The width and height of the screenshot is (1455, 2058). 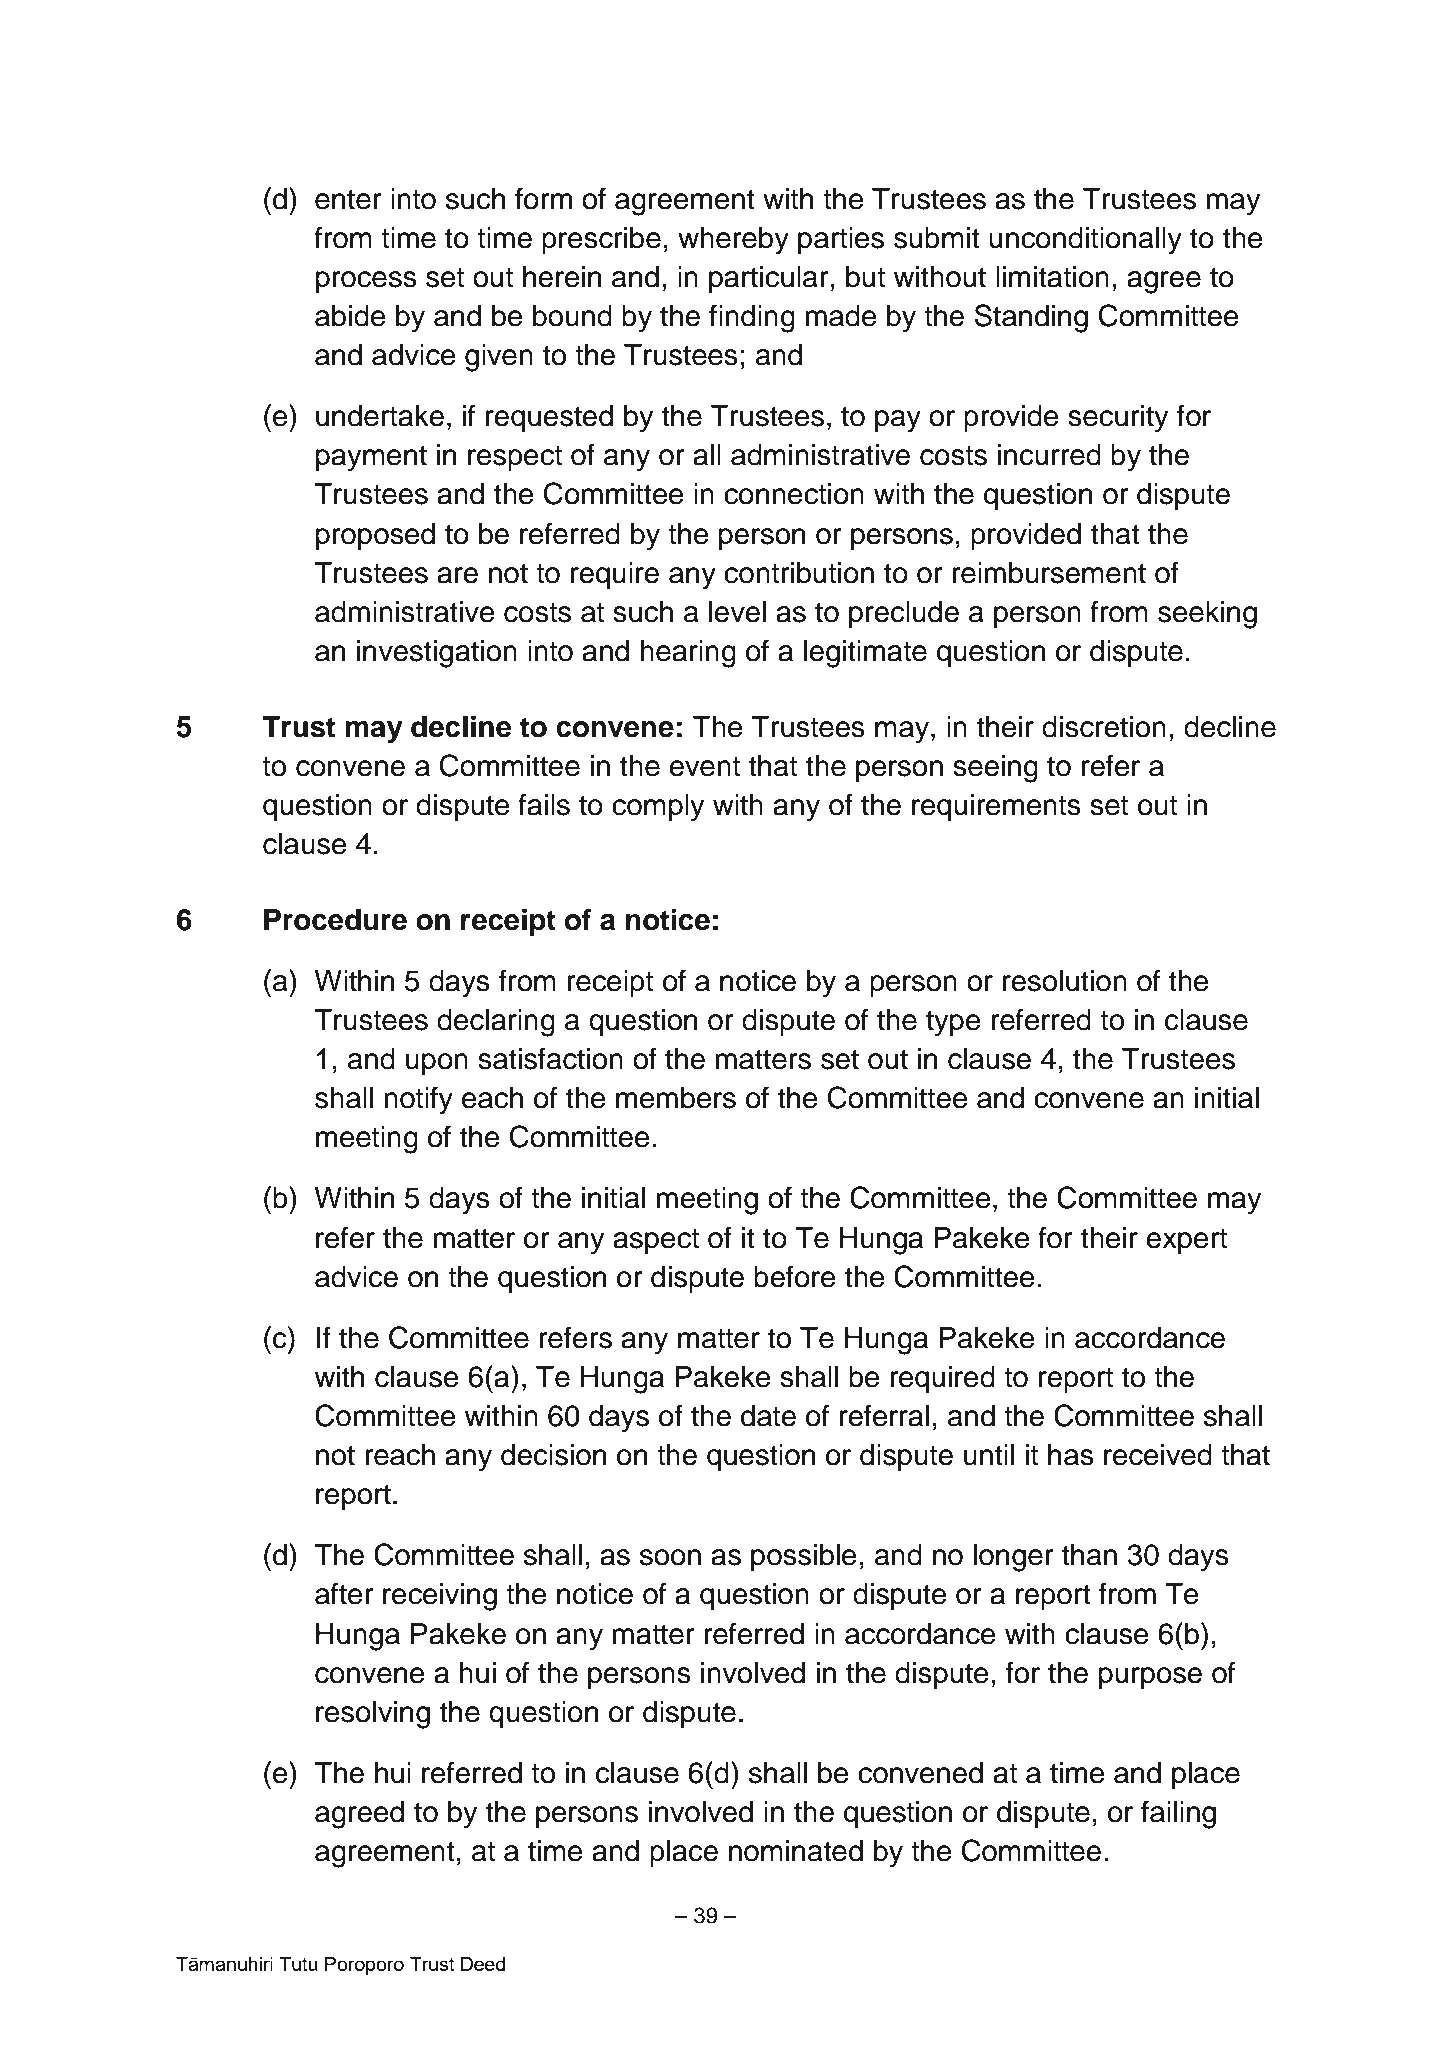 I want to click on nominated, so click(x=796, y=1851).
